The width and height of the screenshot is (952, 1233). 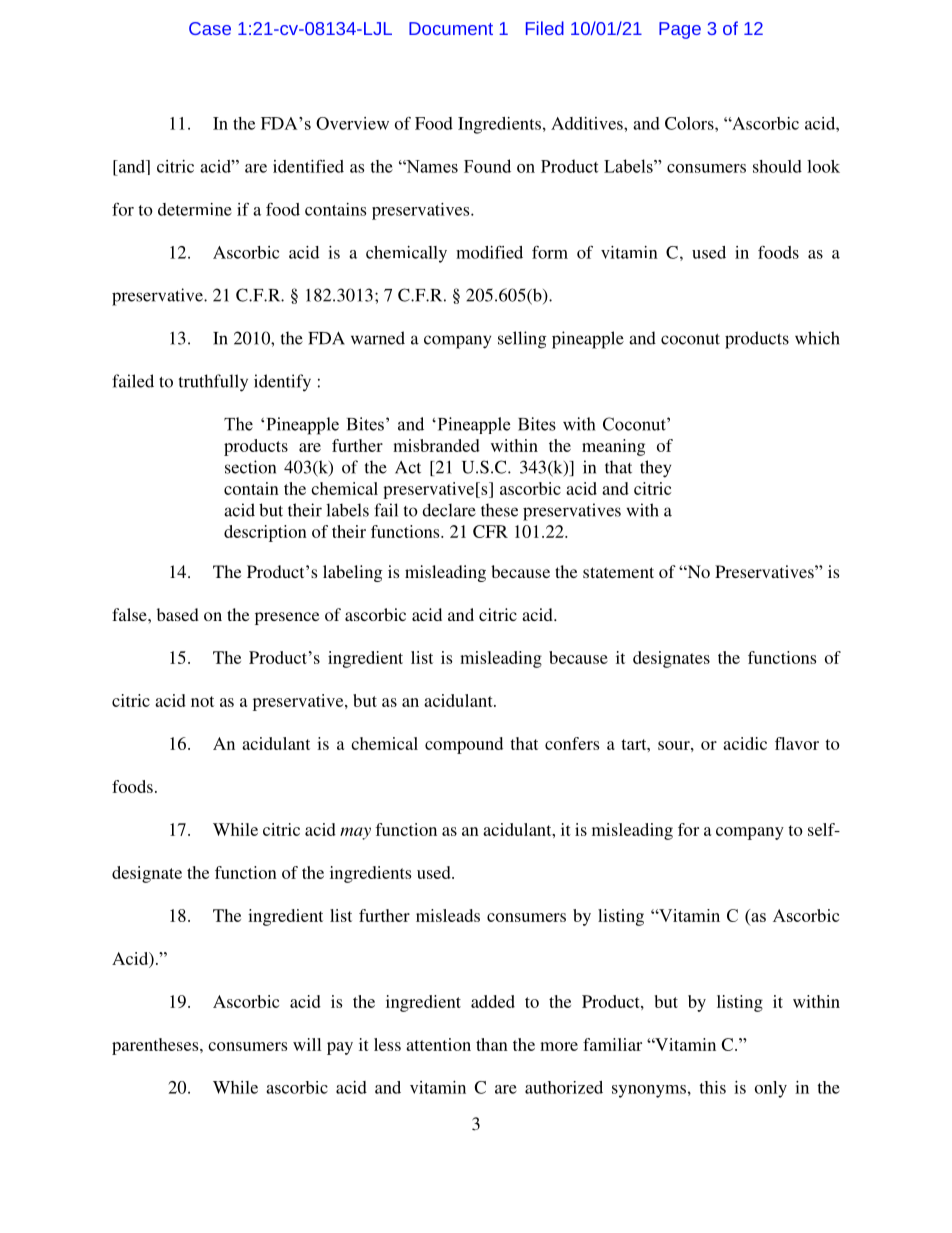 What do you see at coordinates (680, 30) in the screenshot?
I see `Page` at bounding box center [680, 30].
